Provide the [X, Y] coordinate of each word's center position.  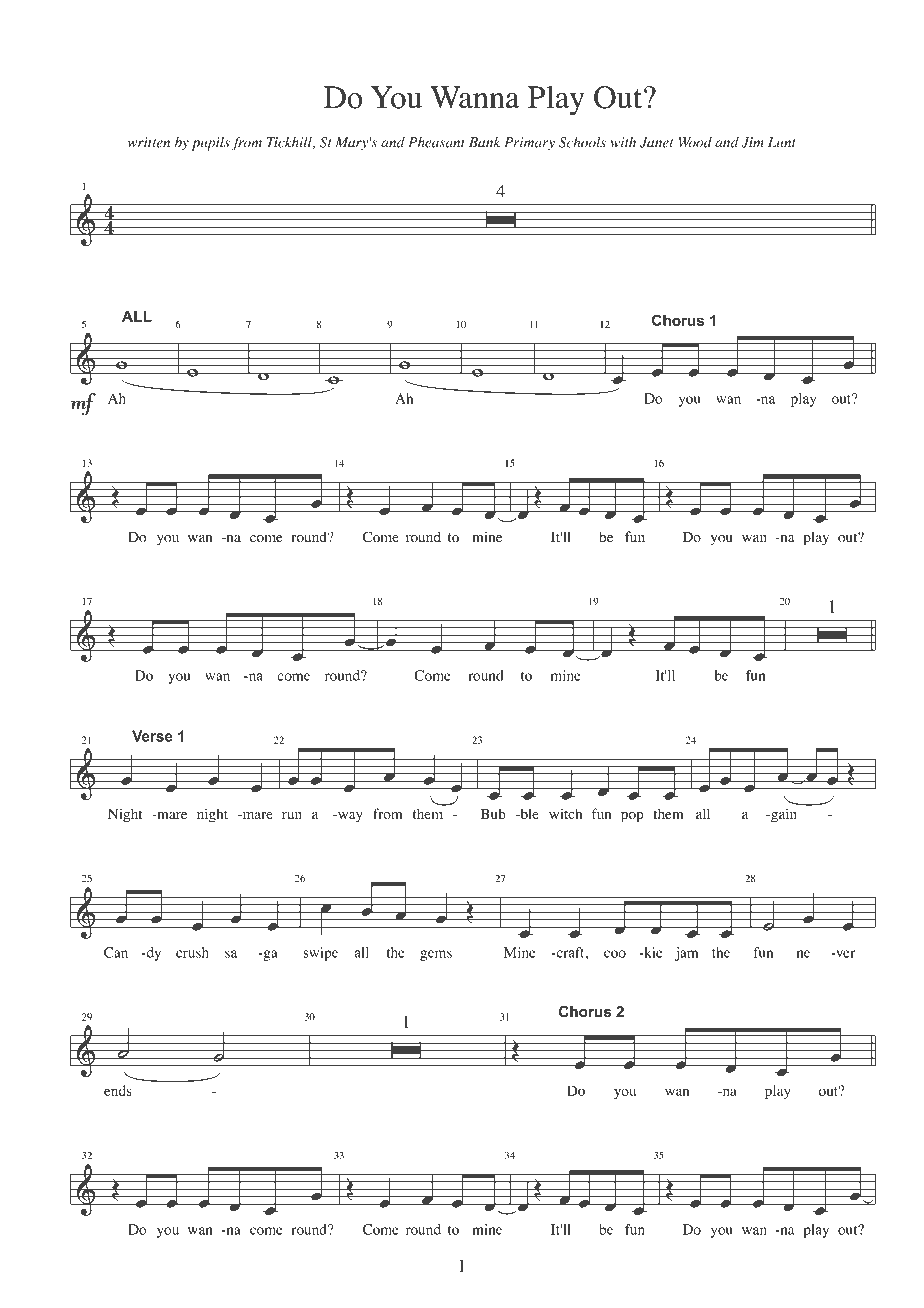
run [292, 815]
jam [686, 954]
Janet [656, 142]
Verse [152, 736]
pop [632, 817]
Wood [695, 142]
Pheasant [436, 142]
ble [528, 813]
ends [118, 1090]
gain [783, 815]
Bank [484, 142]
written [149, 142]
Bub [493, 813]
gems [436, 955]
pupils [211, 144]
